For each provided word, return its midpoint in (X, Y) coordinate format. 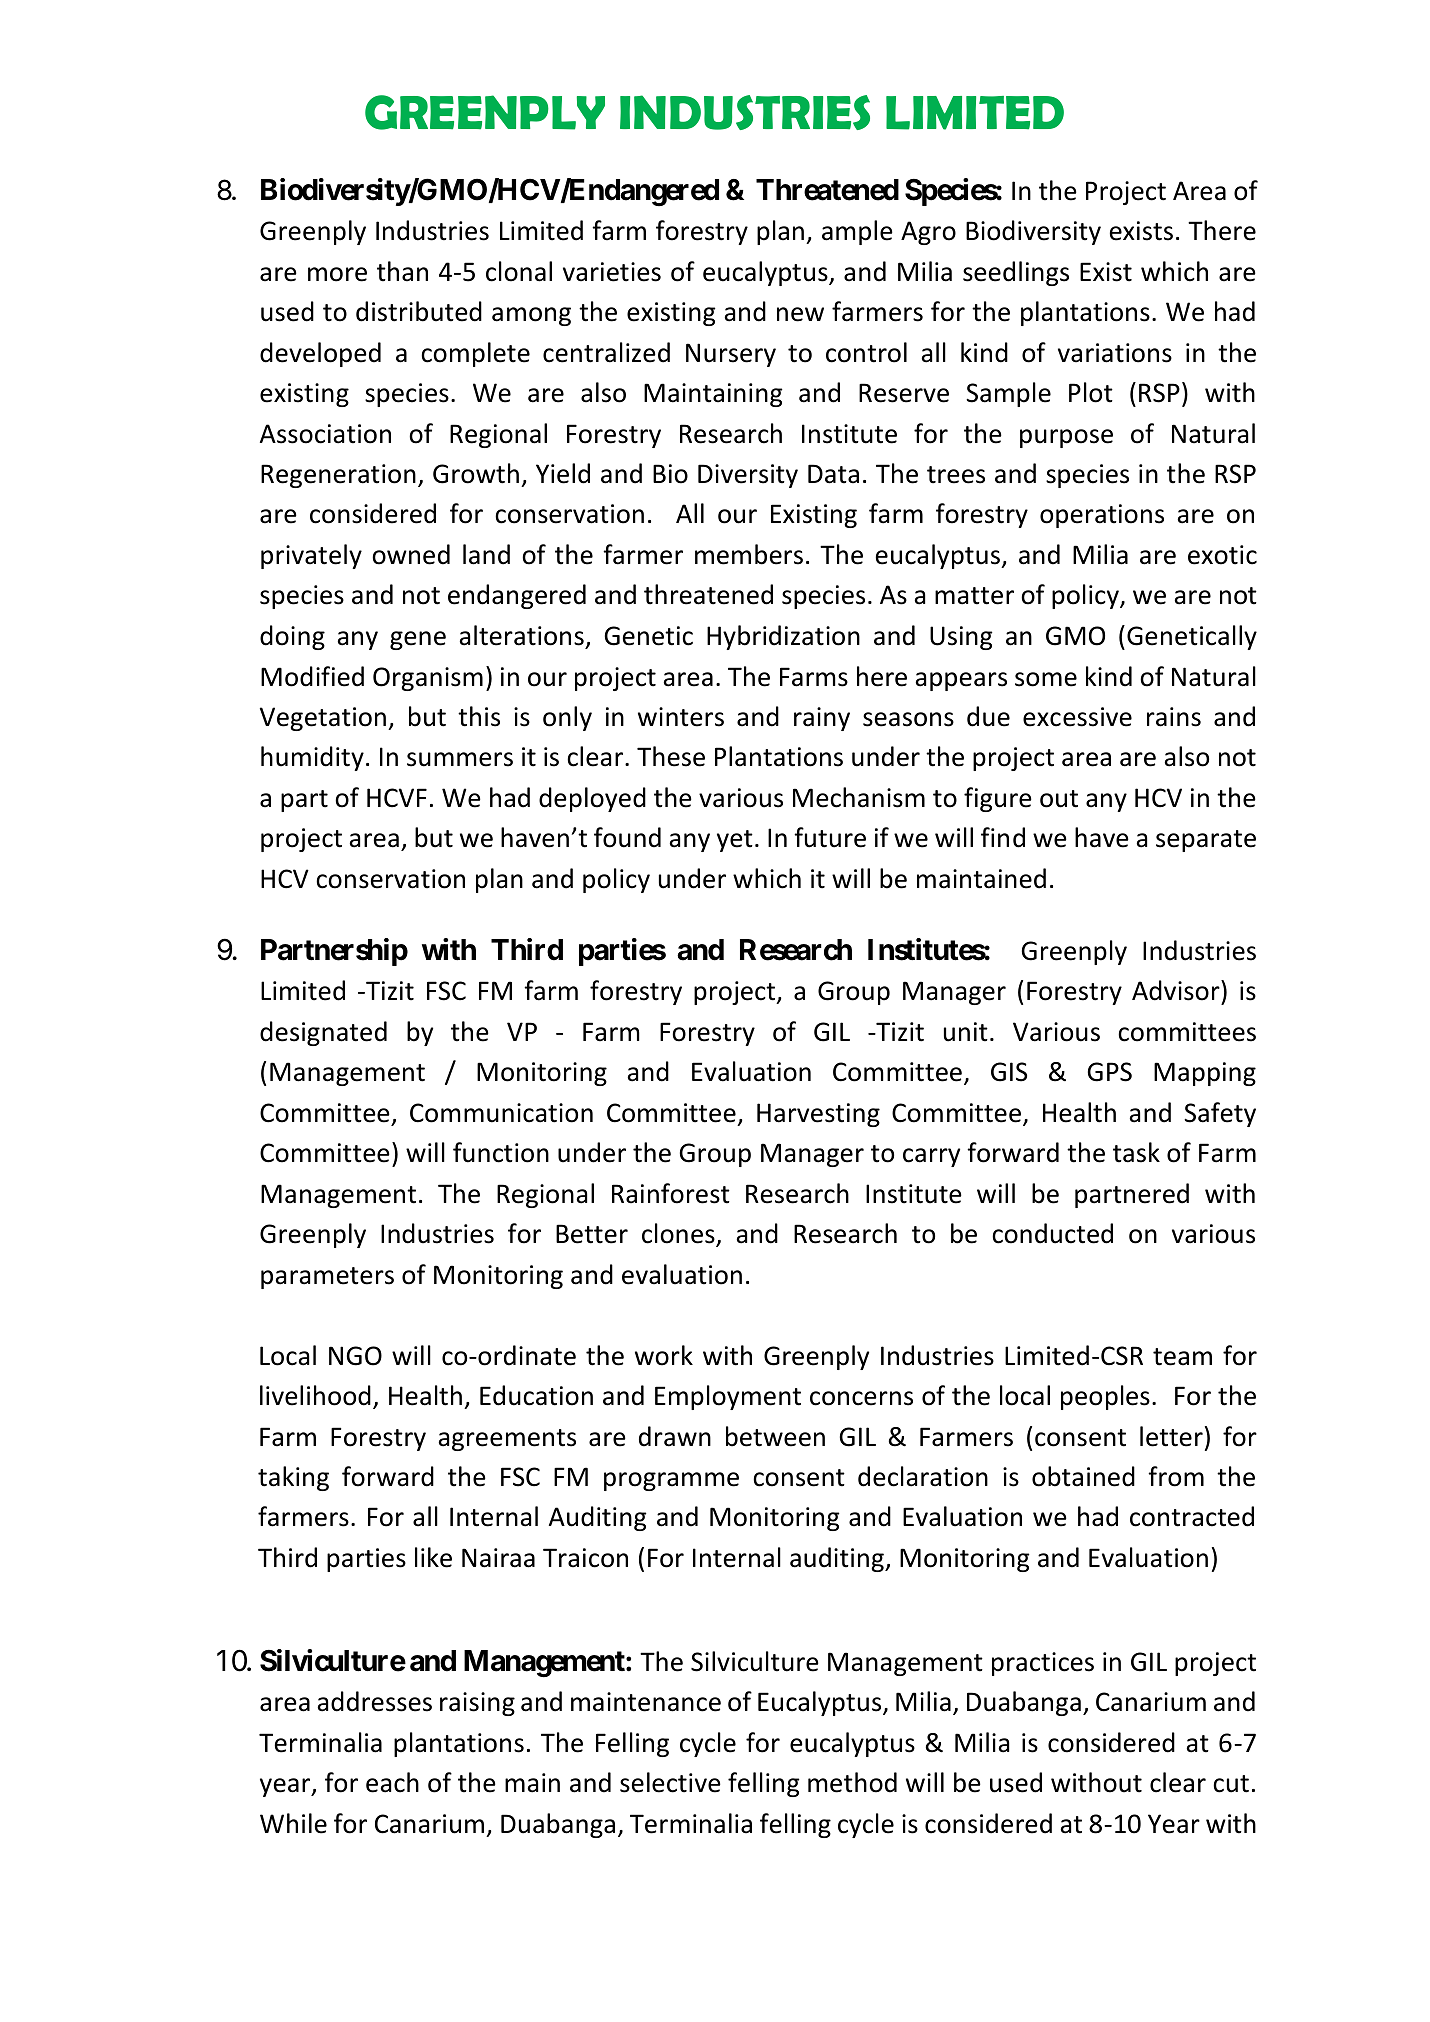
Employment (728, 1397)
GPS (1110, 1072)
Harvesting (818, 1115)
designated (323, 1033)
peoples (1105, 1397)
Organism (428, 679)
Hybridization (783, 637)
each (392, 1782)
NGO (355, 1356)
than (402, 271)
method (852, 1782)
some (1046, 679)
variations (1115, 353)
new (800, 314)
